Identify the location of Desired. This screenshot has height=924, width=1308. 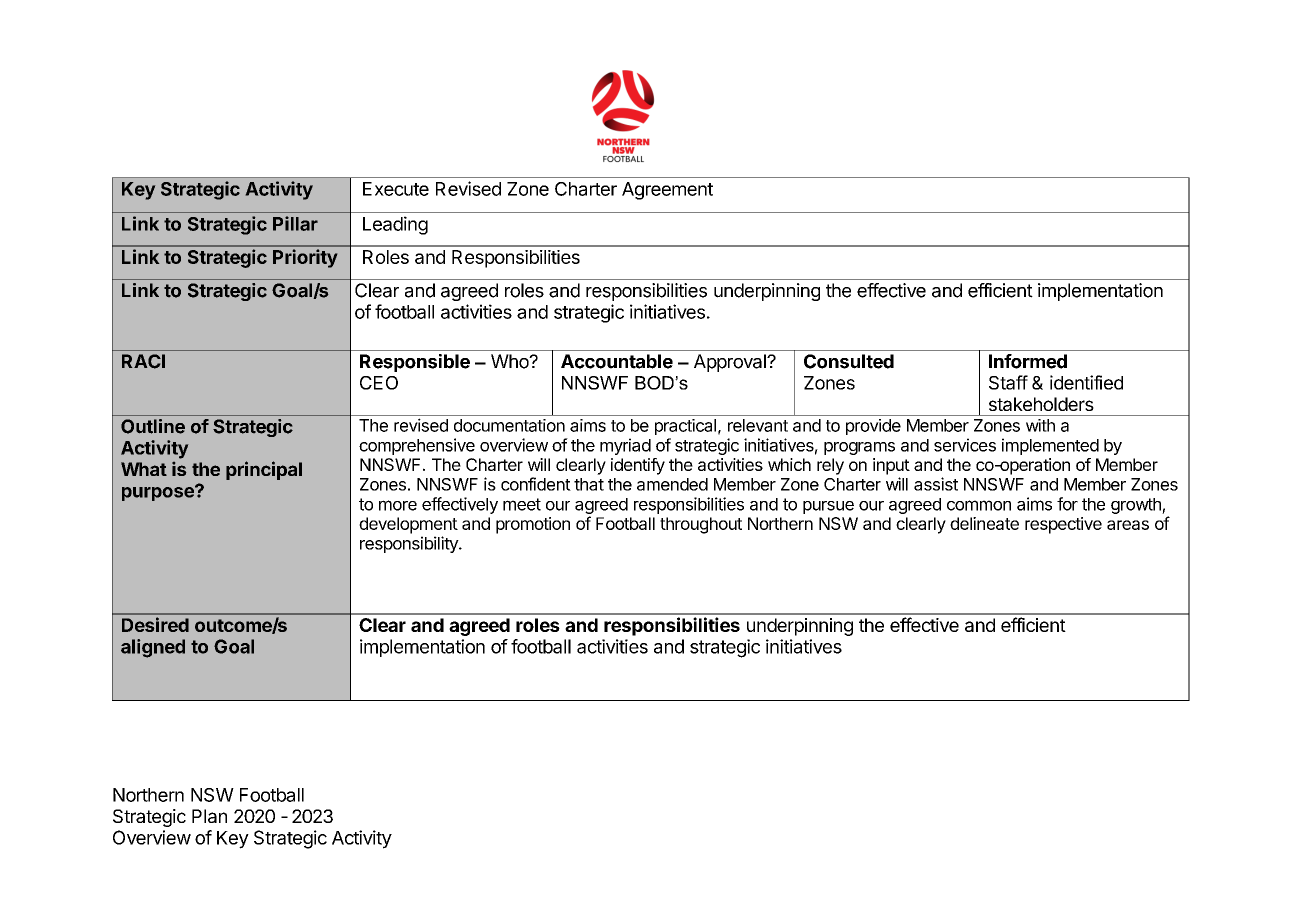
(155, 624).
